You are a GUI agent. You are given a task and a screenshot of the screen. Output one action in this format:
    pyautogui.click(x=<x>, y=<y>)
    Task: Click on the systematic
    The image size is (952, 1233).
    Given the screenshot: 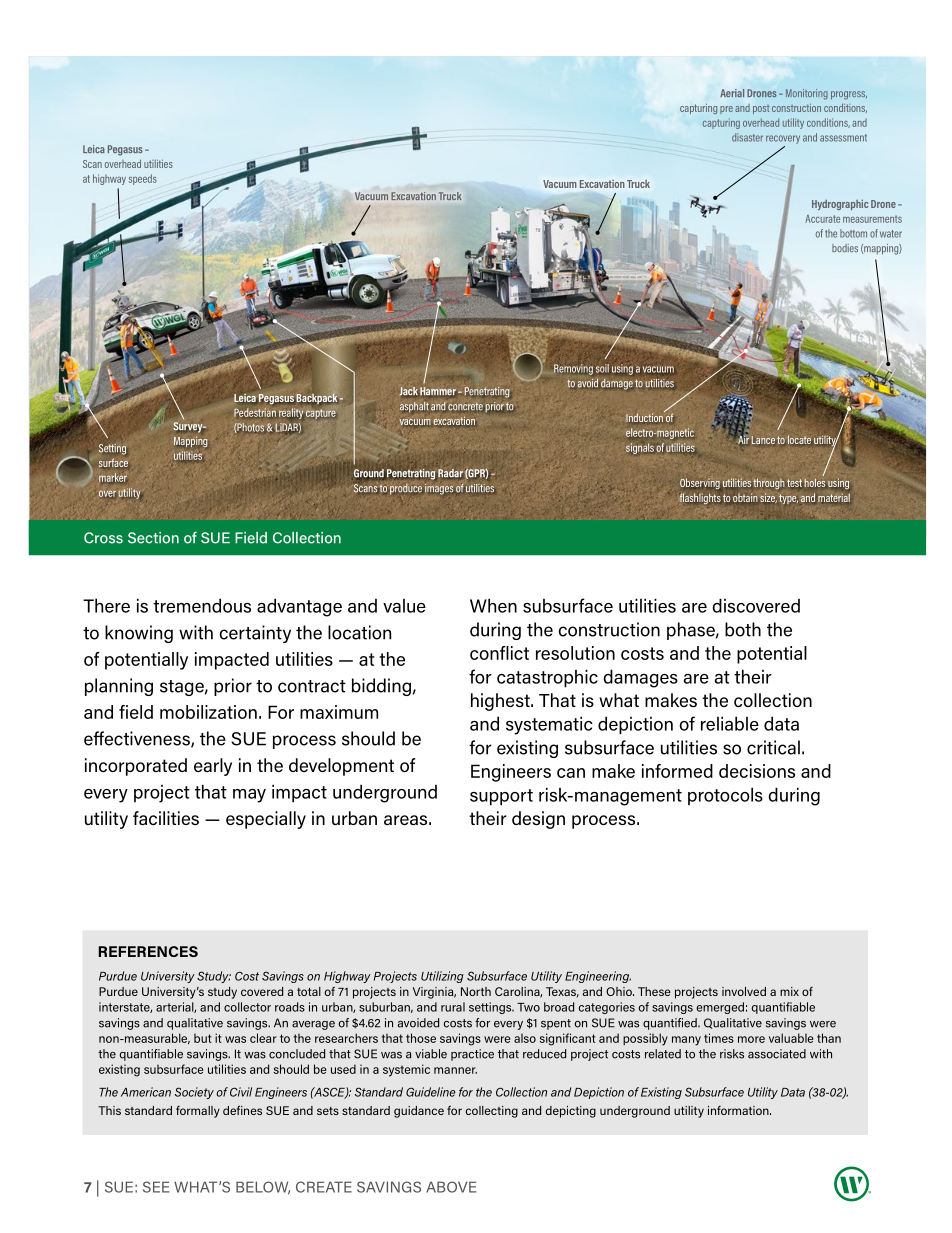 What is the action you would take?
    pyautogui.click(x=549, y=725)
